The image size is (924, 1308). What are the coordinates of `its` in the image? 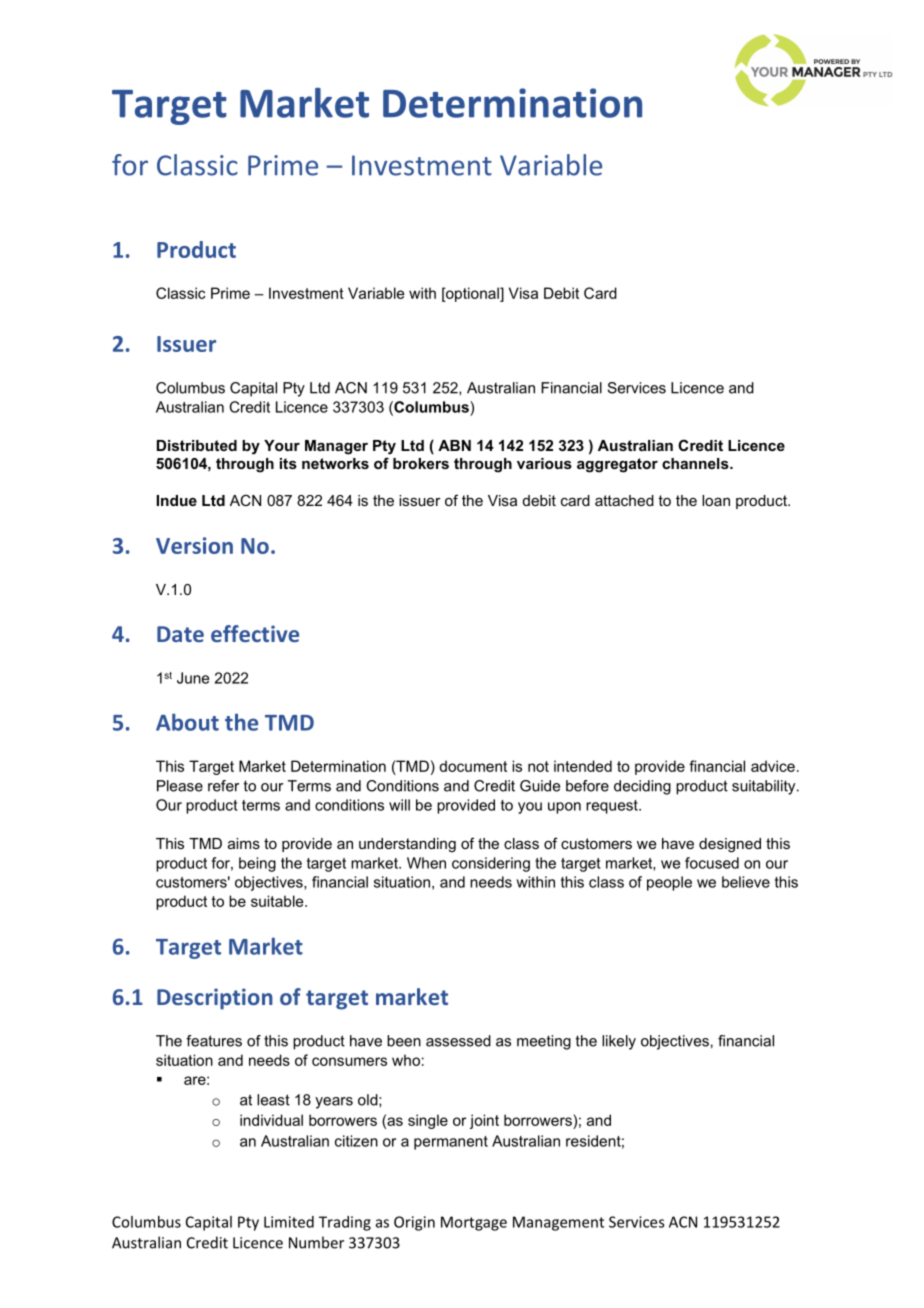 It's located at (288, 463).
